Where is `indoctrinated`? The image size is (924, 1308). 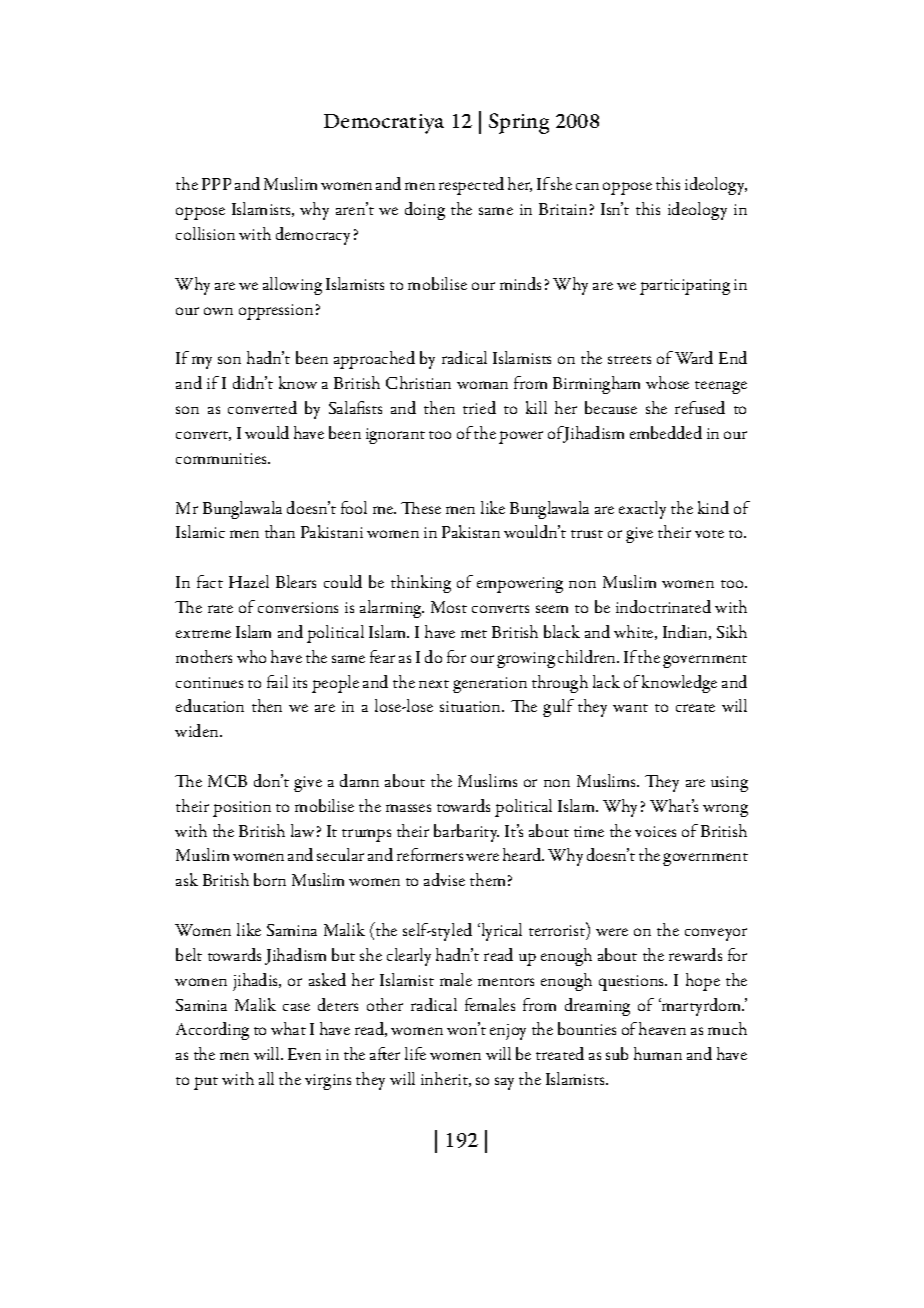 indoctrinated is located at coordinates (663, 606).
